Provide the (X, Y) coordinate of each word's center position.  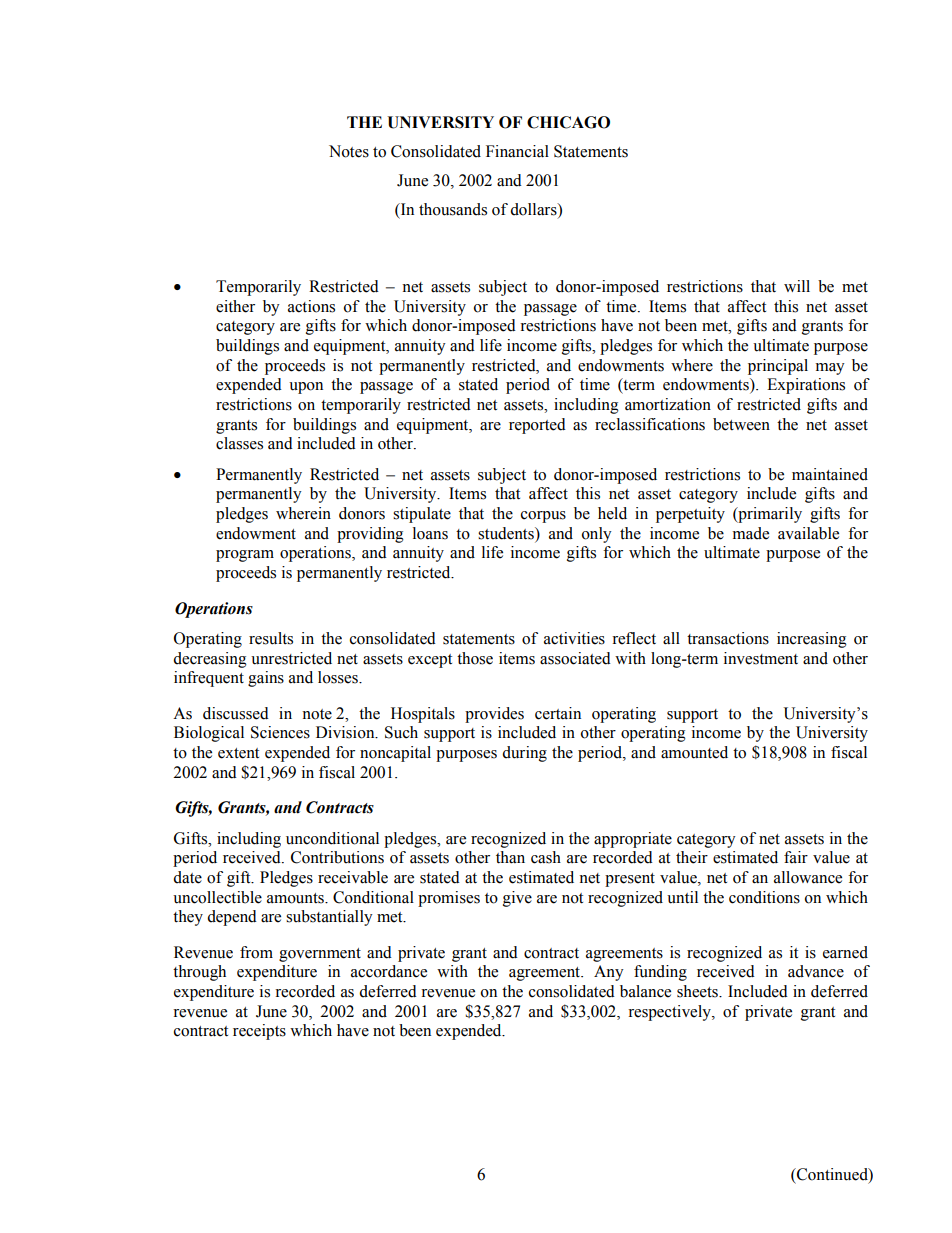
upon (306, 388)
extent (238, 753)
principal (778, 367)
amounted (694, 752)
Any (609, 973)
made (751, 533)
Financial (517, 151)
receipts (259, 1032)
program (245, 556)
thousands (453, 209)
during (524, 754)
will (797, 286)
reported (537, 426)
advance (816, 971)
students (507, 533)
